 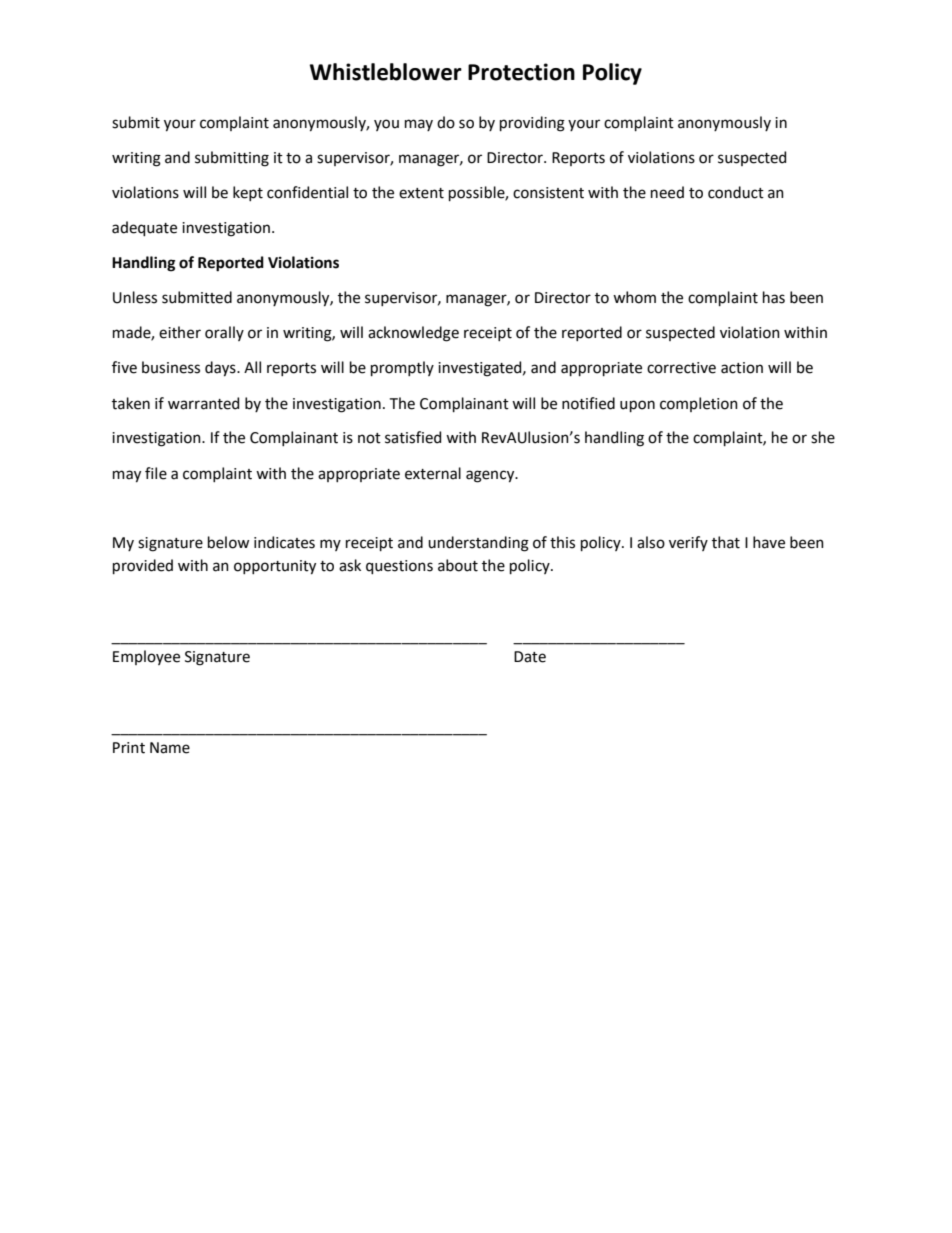 What do you see at coordinates (170, 748) in the screenshot?
I see `Name` at bounding box center [170, 748].
